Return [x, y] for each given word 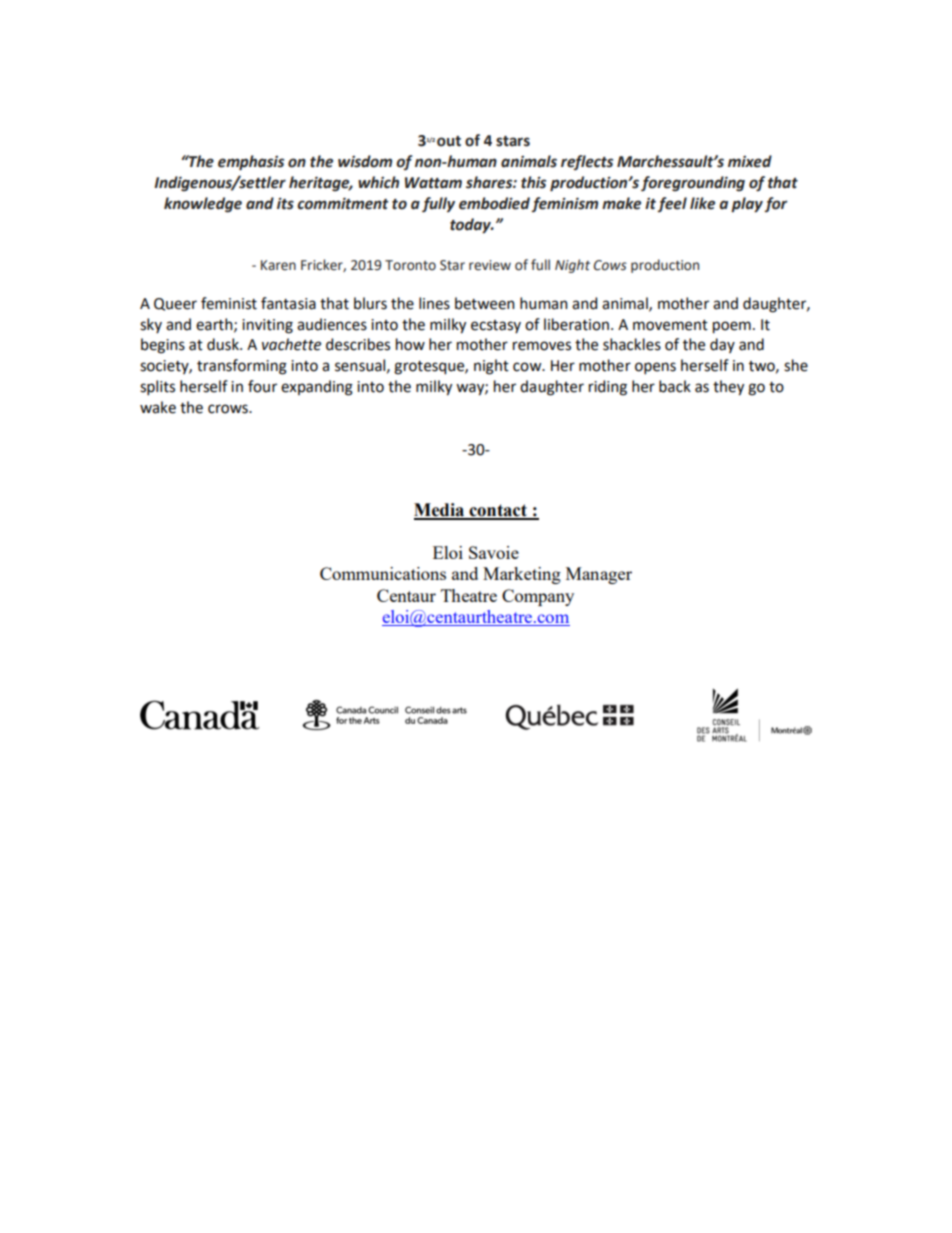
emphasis [251, 163]
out [449, 141]
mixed [750, 161]
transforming [242, 367]
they [728, 388]
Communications [383, 573]
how [410, 344]
